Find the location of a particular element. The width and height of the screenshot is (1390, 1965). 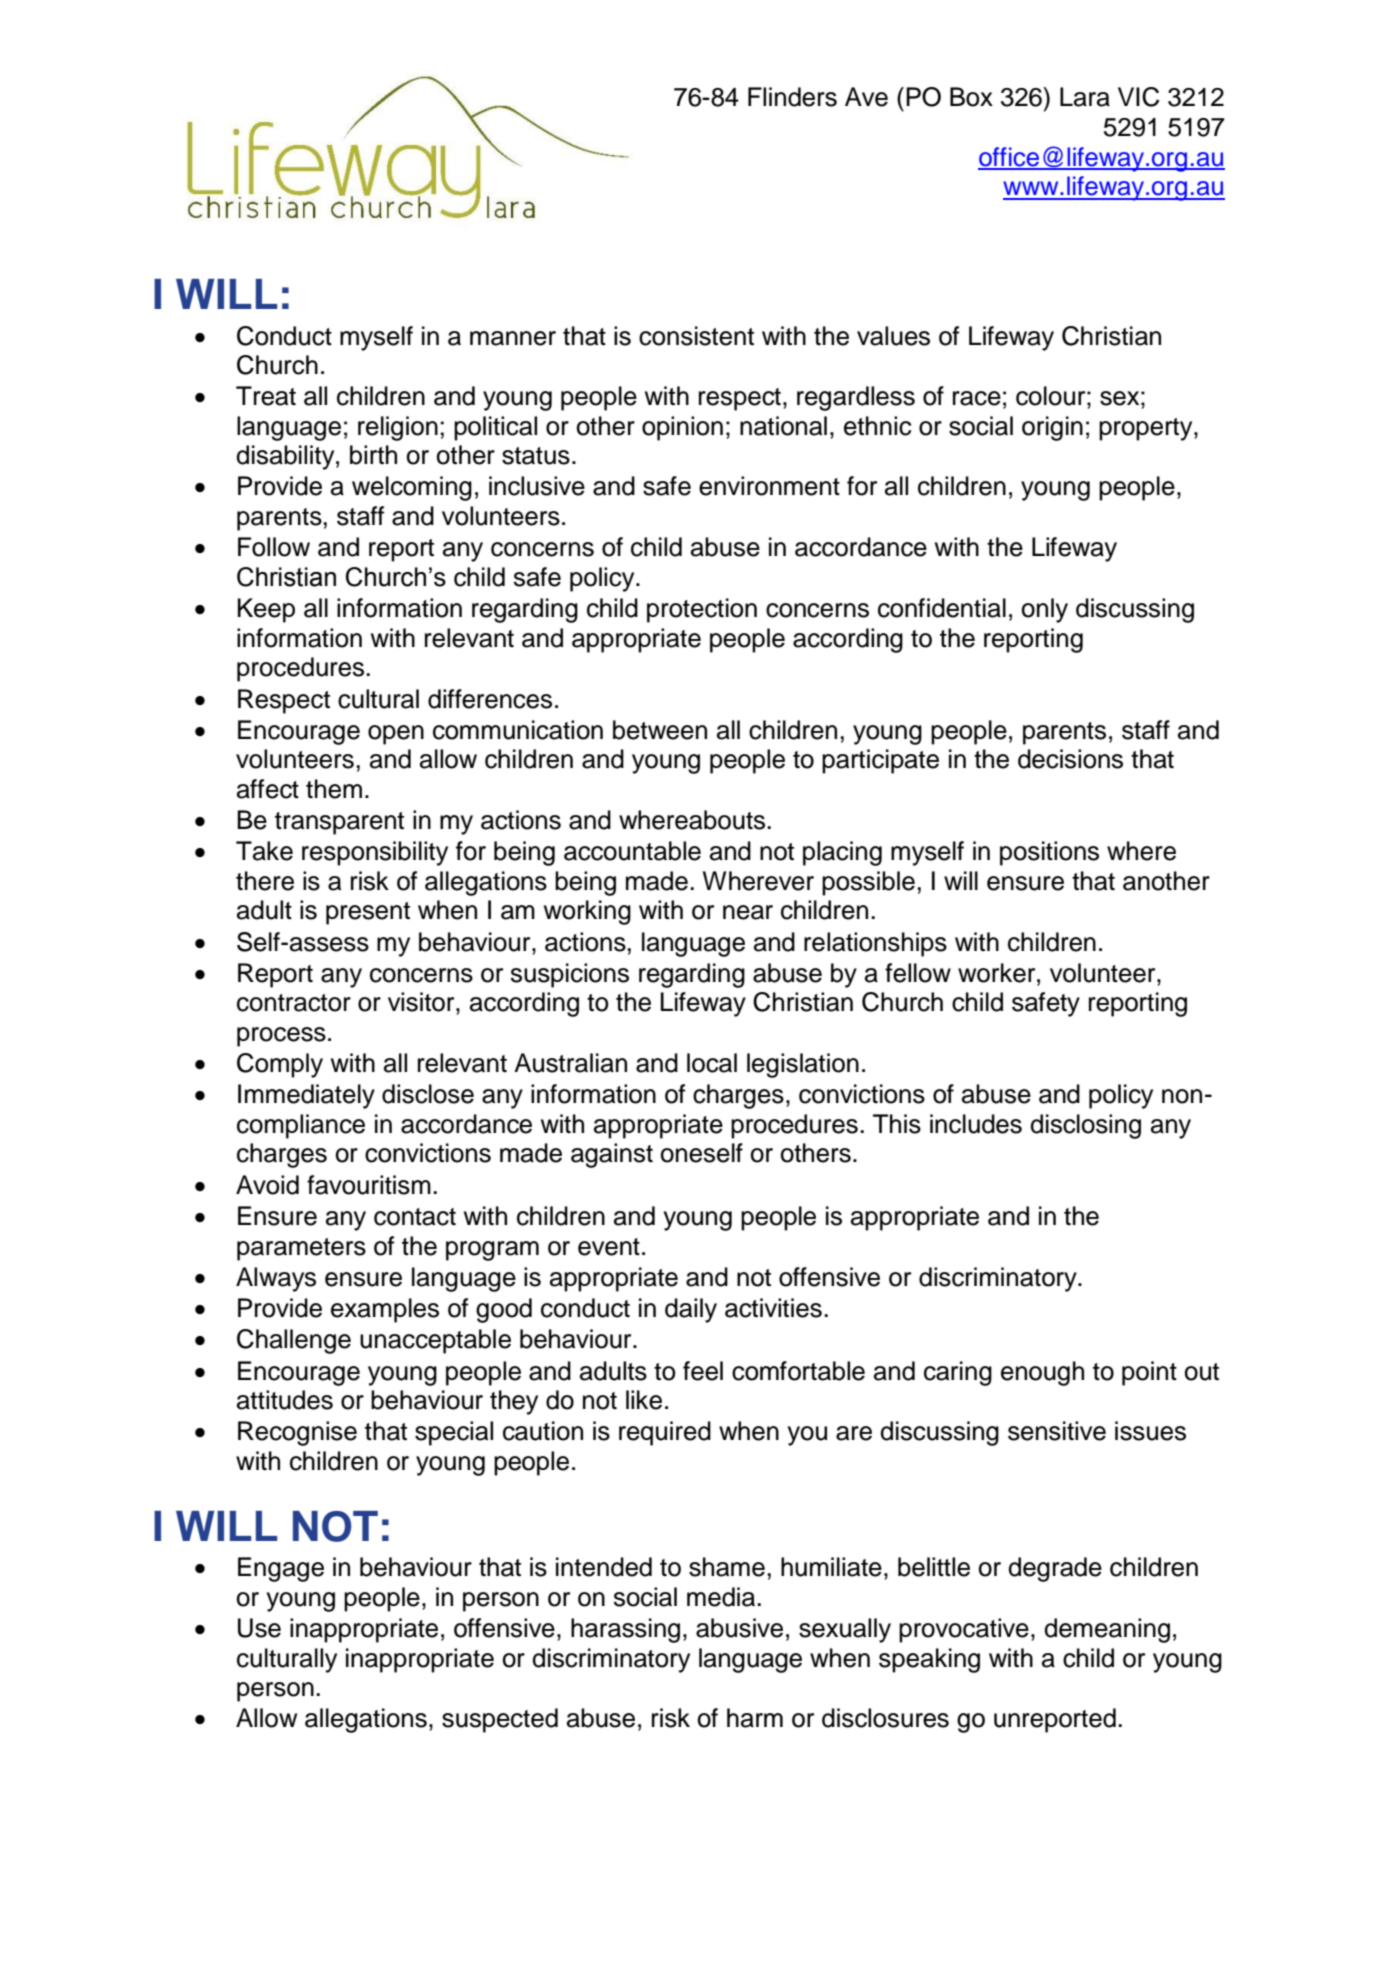

daily is located at coordinates (691, 1310).
